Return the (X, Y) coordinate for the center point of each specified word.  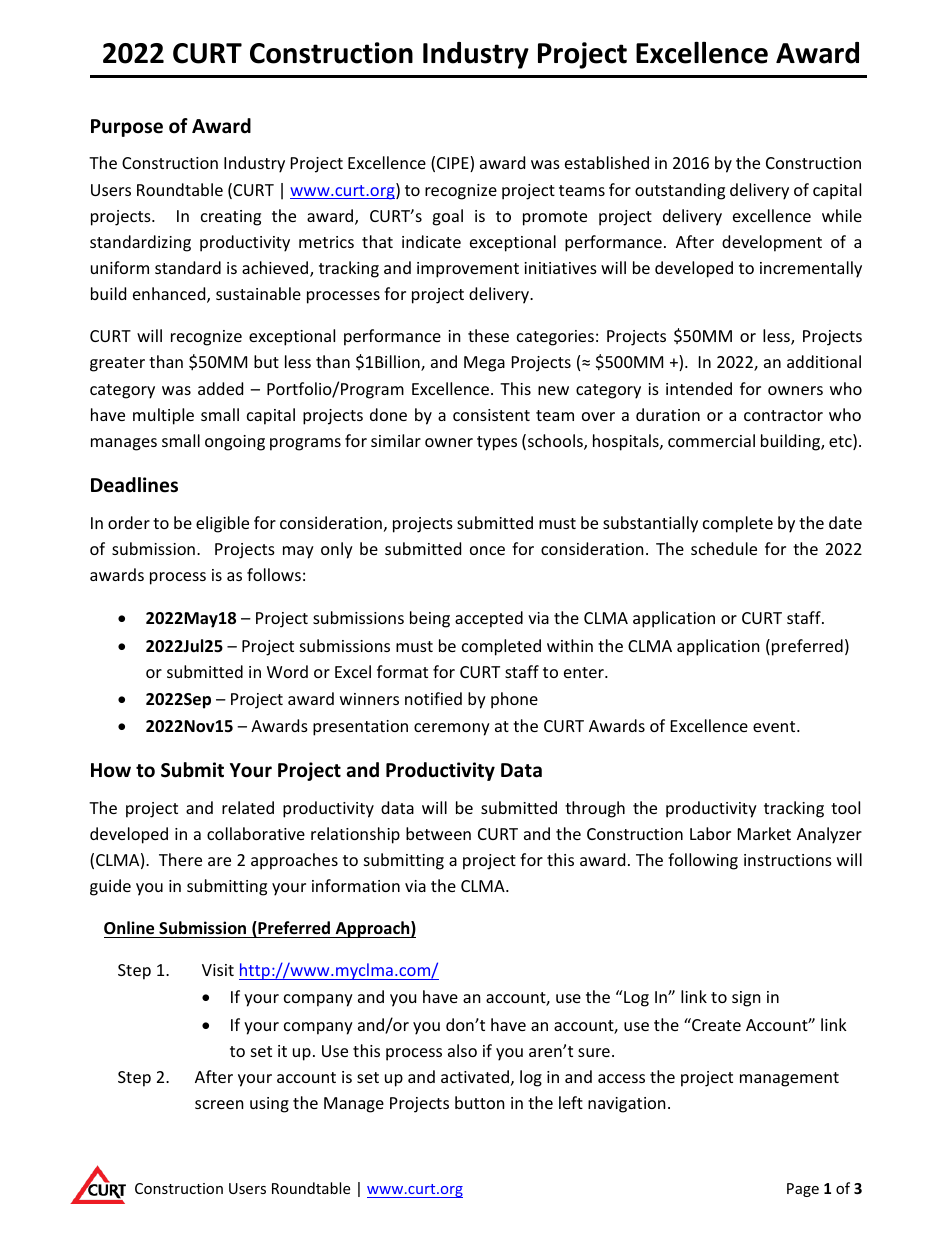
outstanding (680, 191)
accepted (489, 619)
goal (447, 217)
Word (287, 671)
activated (475, 1076)
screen (219, 1104)
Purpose (127, 128)
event (775, 726)
